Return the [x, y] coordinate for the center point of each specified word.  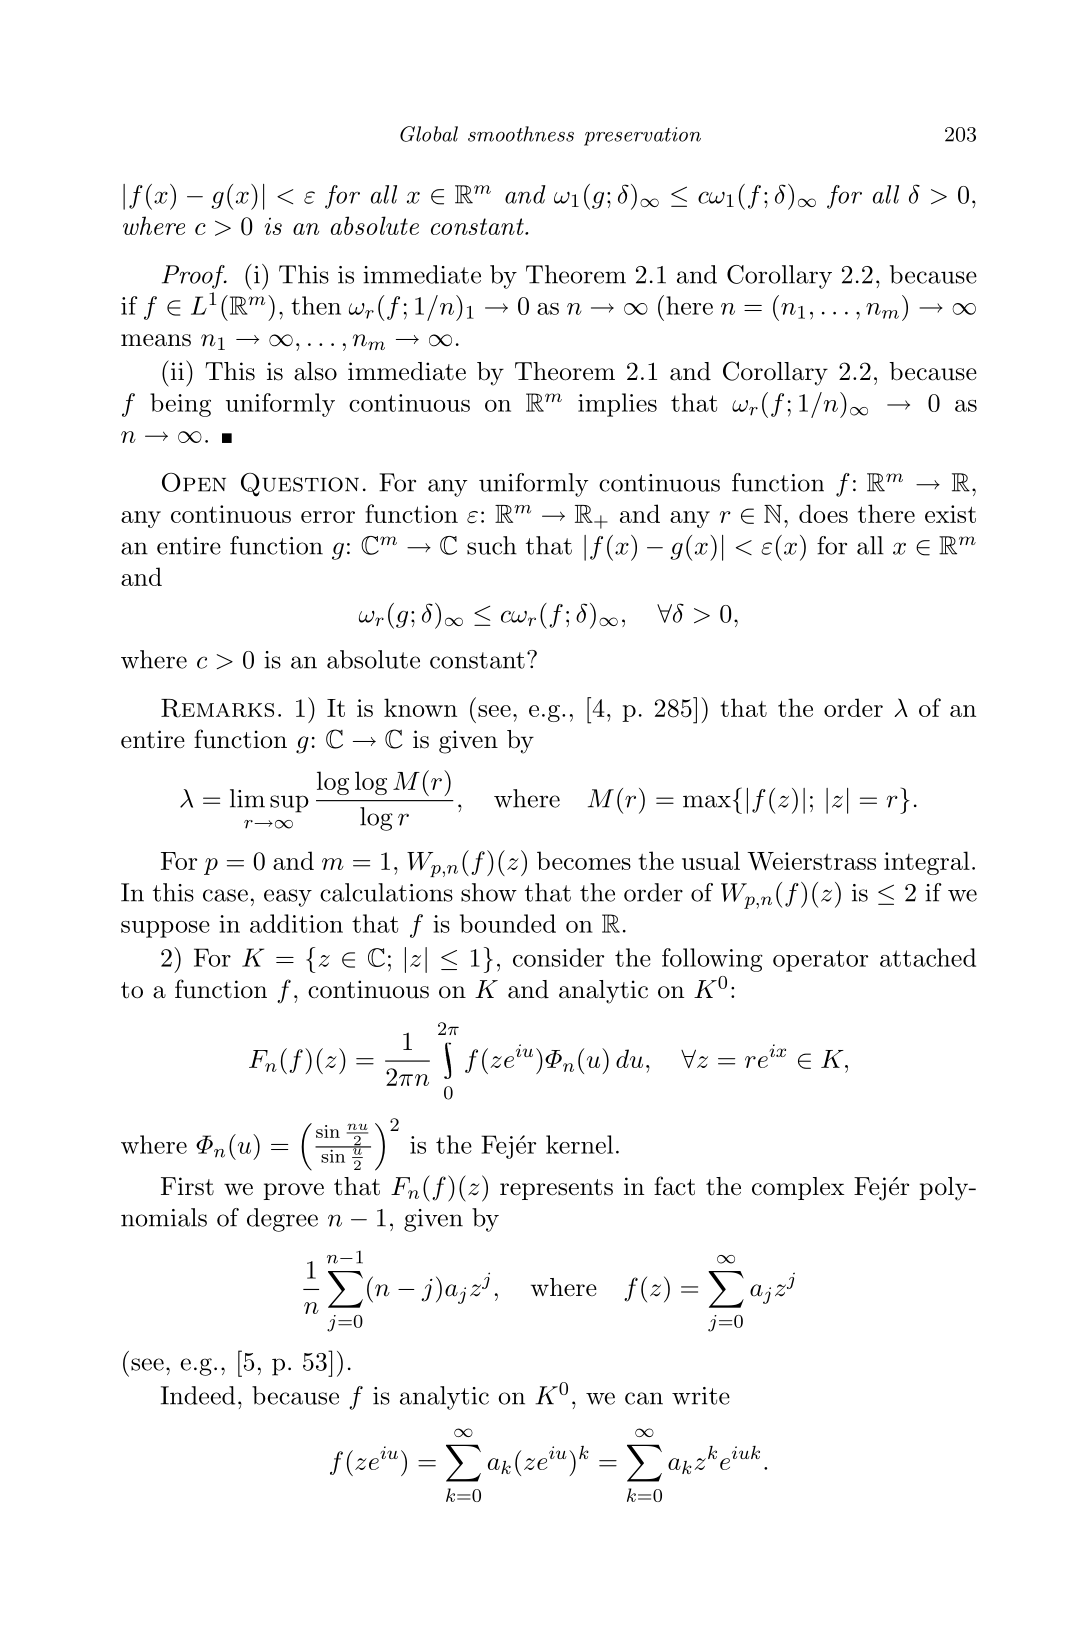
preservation [642, 136]
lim [247, 798]
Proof [194, 277]
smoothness [521, 134]
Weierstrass [811, 861]
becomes [584, 860]
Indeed [198, 1395]
